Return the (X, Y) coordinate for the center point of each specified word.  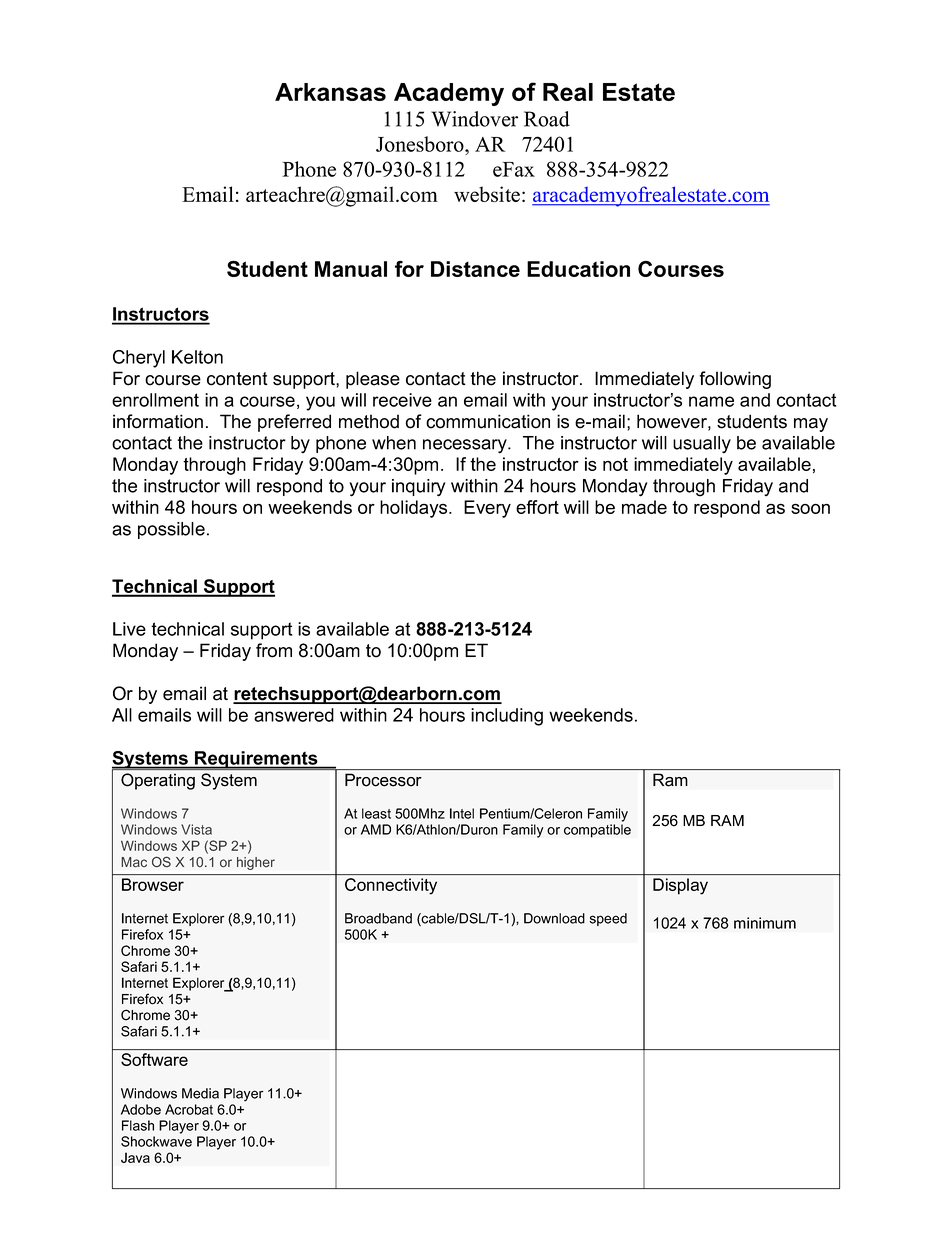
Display (680, 886)
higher (256, 863)
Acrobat (189, 1109)
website (487, 194)
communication (488, 421)
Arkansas (330, 92)
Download (554, 918)
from (274, 650)
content (237, 379)
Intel (462, 813)
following (735, 380)
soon (810, 508)
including (507, 717)
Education (578, 269)
